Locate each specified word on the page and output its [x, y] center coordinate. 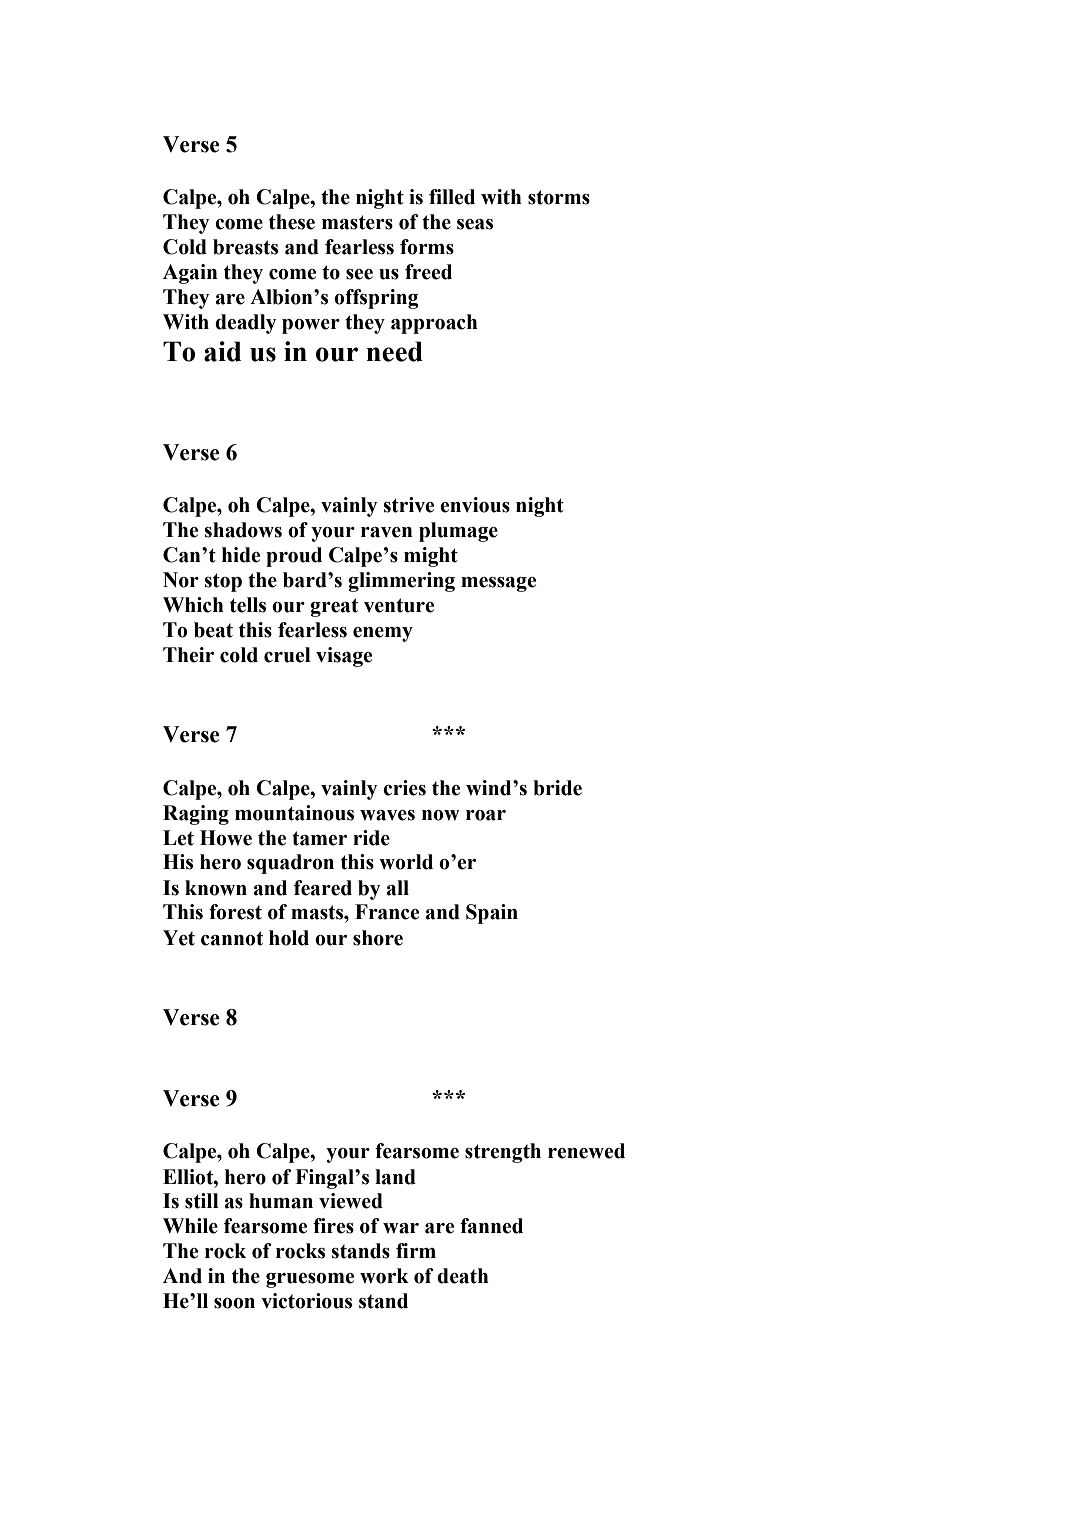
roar [486, 815]
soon [234, 1303]
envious [475, 505]
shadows [243, 530]
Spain [492, 914]
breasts [245, 247]
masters [357, 222]
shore [378, 938]
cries [404, 788]
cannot [232, 938]
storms [559, 197]
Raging [196, 815]
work [384, 1276]
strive [408, 505]
